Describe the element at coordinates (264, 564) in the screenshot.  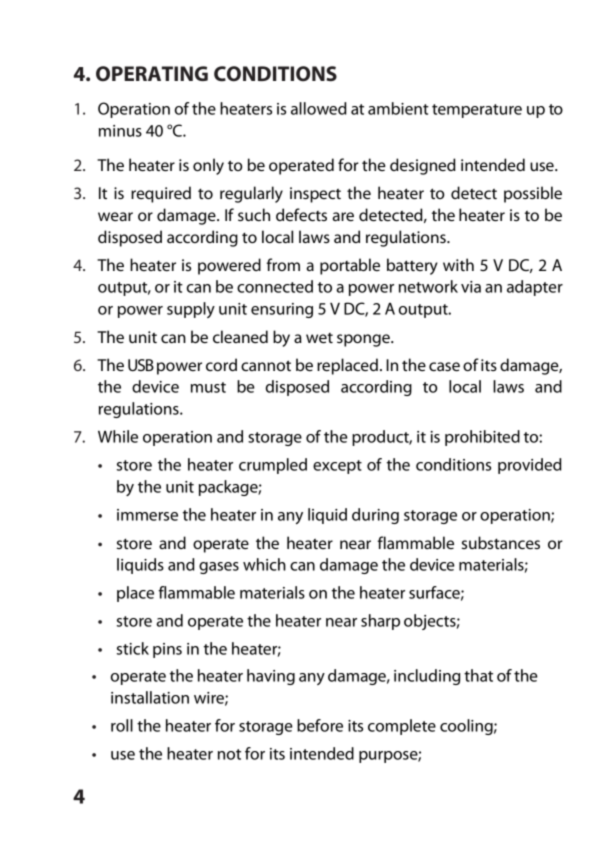
I see `which` at that location.
